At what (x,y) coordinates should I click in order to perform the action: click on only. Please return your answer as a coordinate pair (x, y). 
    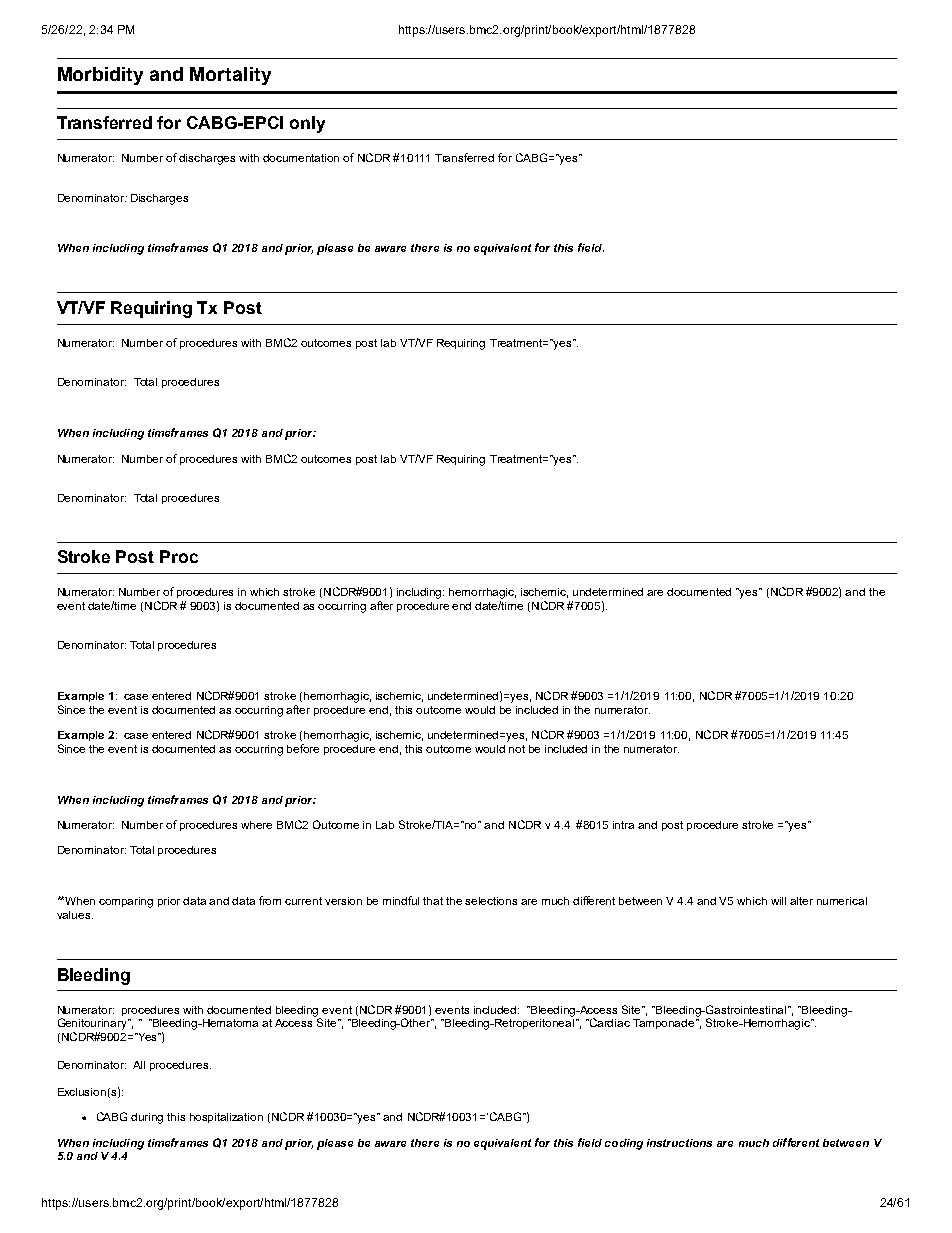
    Looking at the image, I should click on (307, 124).
